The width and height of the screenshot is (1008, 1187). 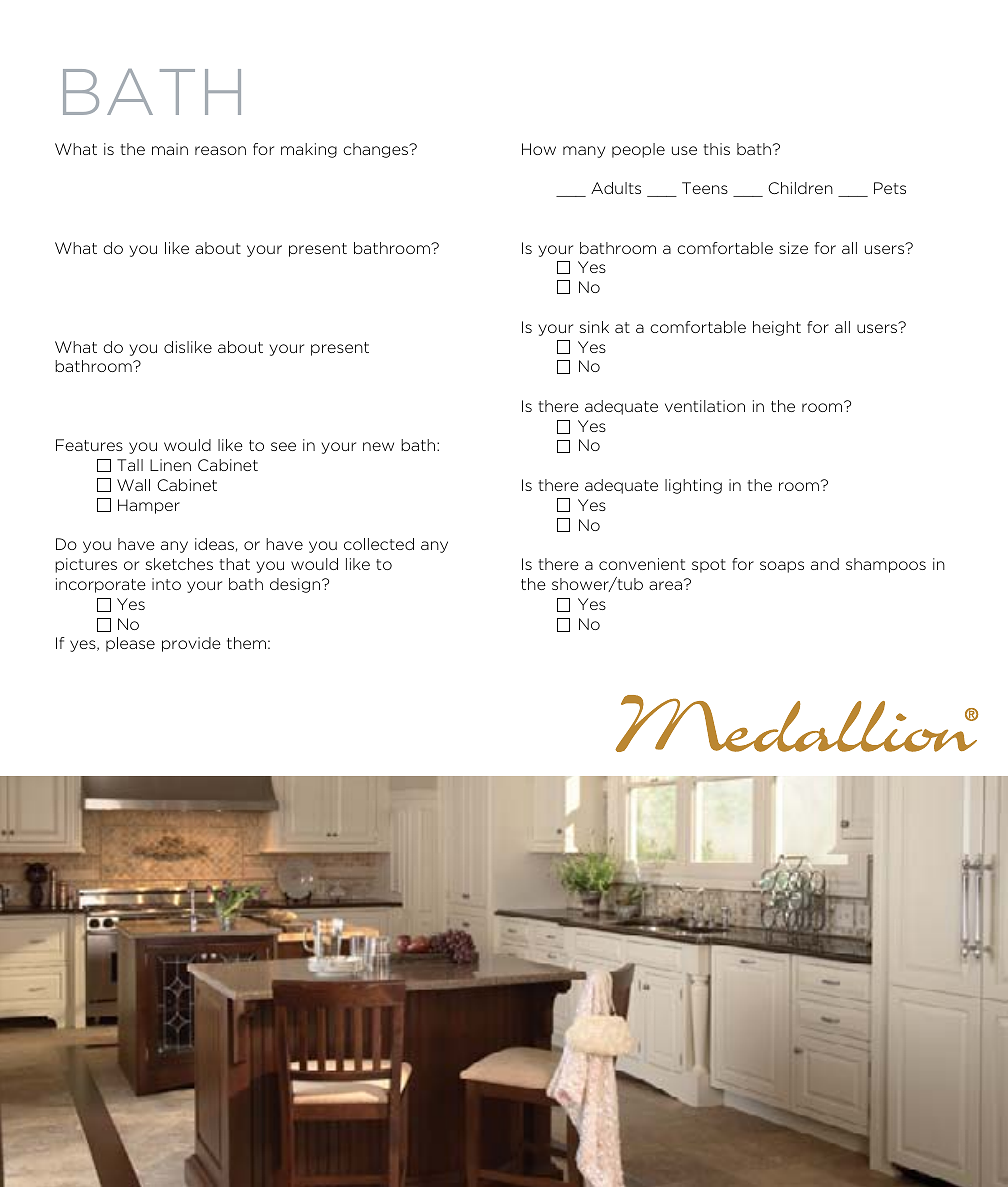 What do you see at coordinates (170, 149) in the screenshot?
I see `main` at bounding box center [170, 149].
